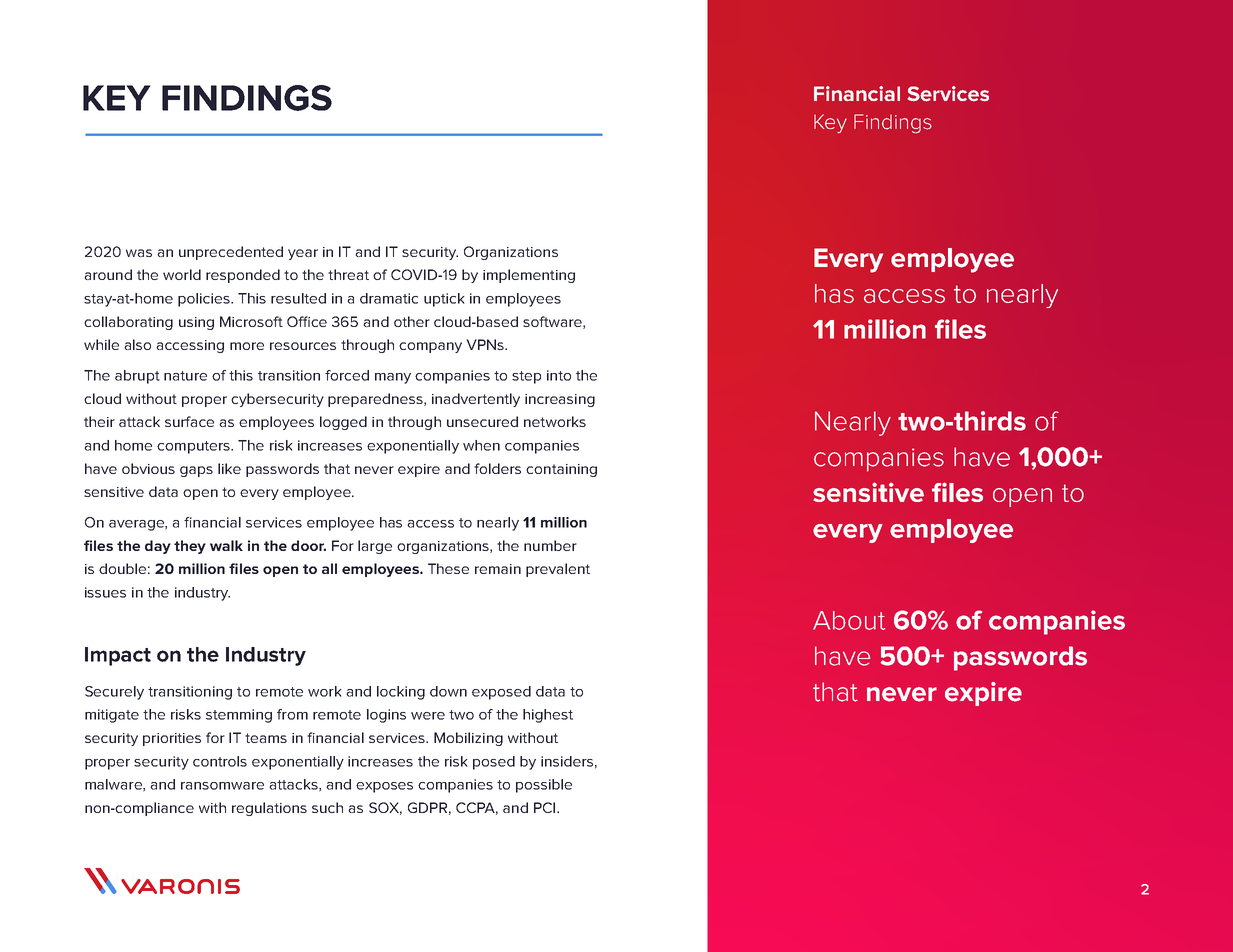  I want to click on world, so click(182, 274).
